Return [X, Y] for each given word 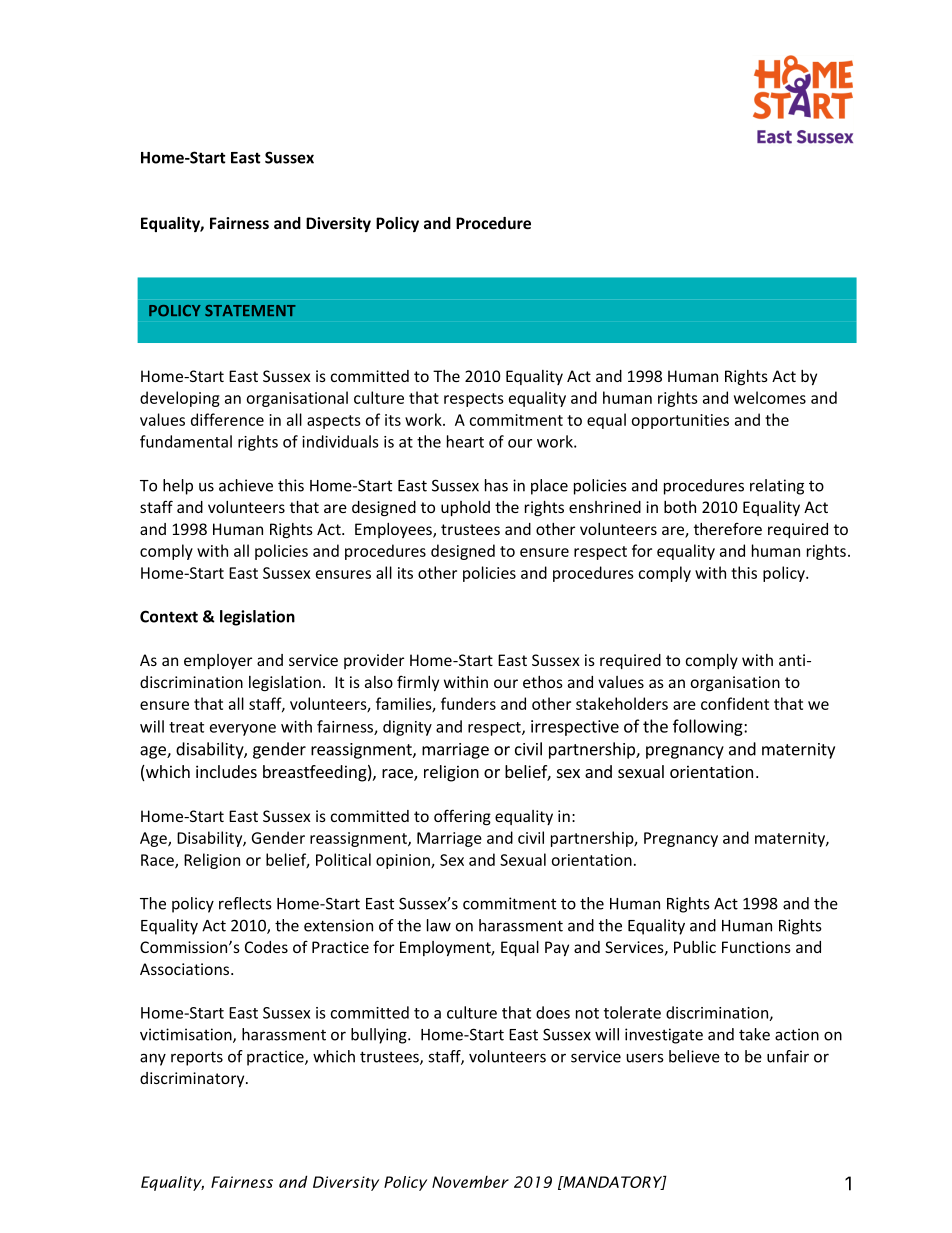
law [439, 925]
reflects [245, 903]
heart [465, 441]
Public [695, 947]
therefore [728, 528]
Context [169, 616]
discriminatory [193, 1079]
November [470, 1182]
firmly [418, 683]
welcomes [770, 397]
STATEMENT [250, 311]
